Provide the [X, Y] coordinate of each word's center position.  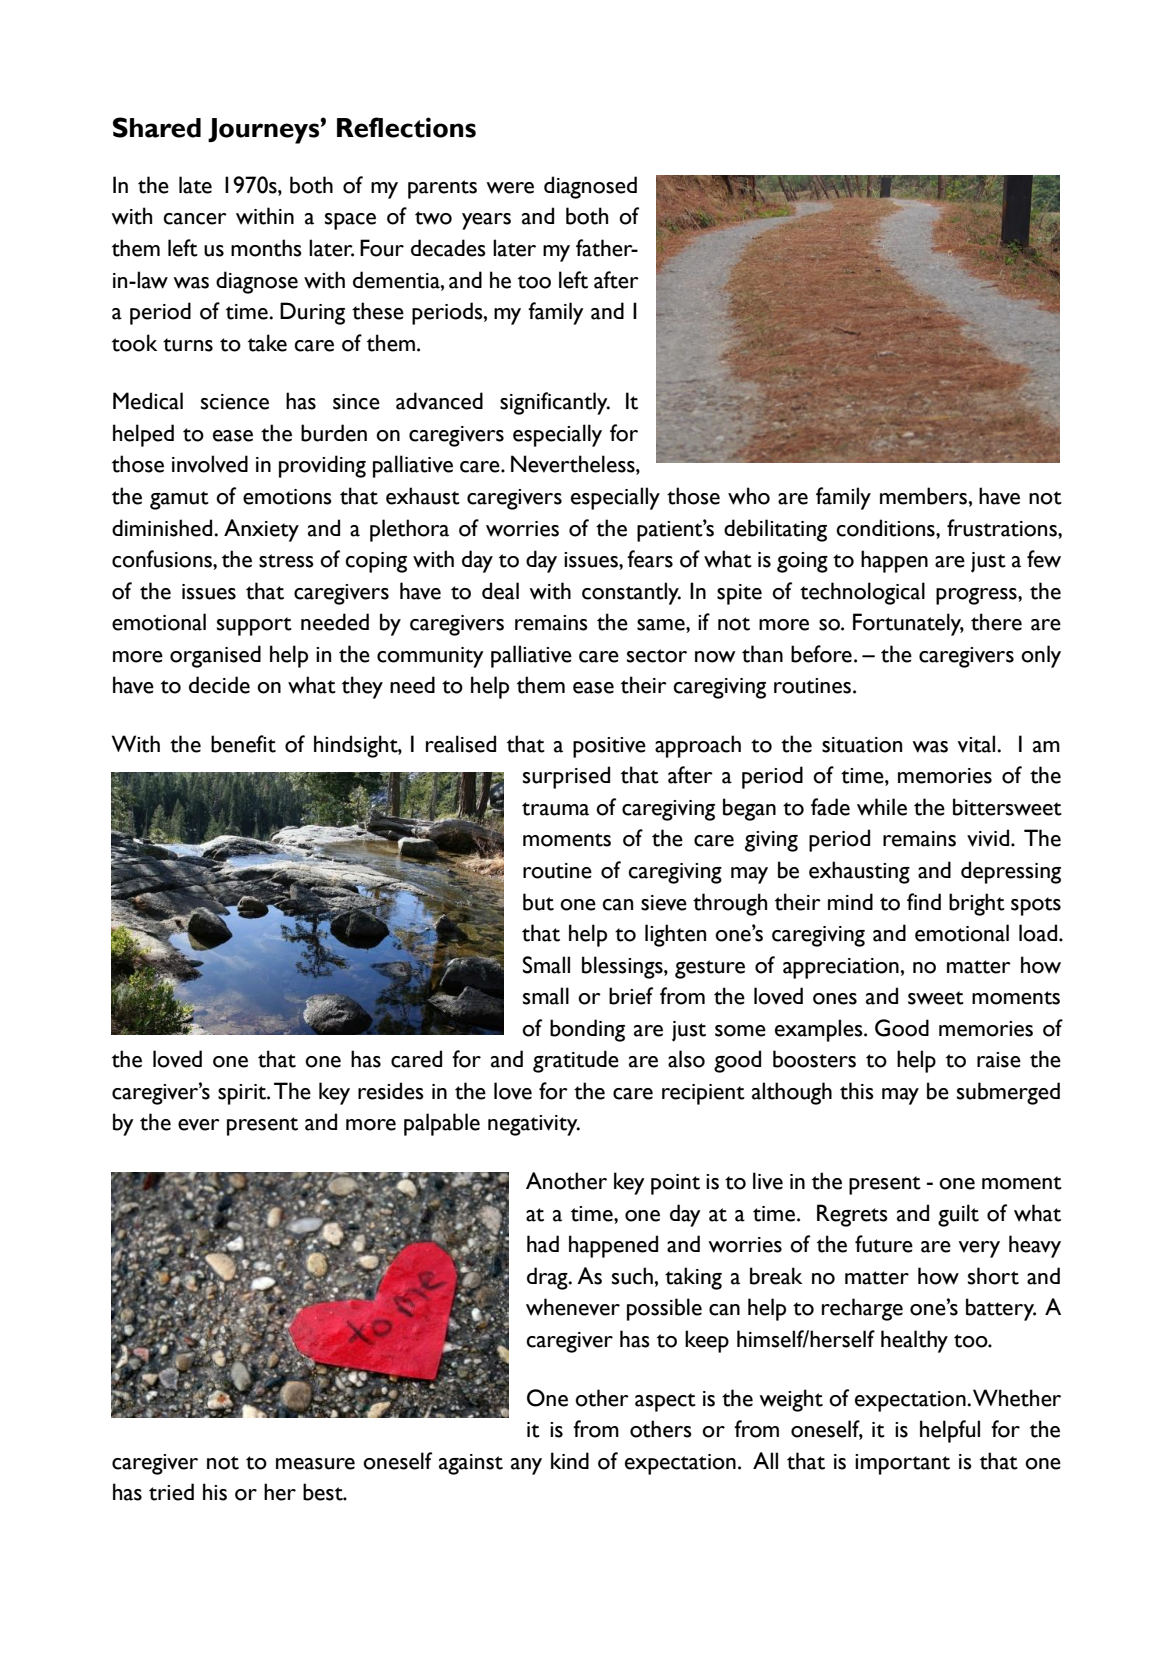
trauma [555, 809]
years [486, 221]
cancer [195, 219]
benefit [243, 744]
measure [315, 1464]
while [882, 807]
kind [570, 1460]
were [510, 188]
